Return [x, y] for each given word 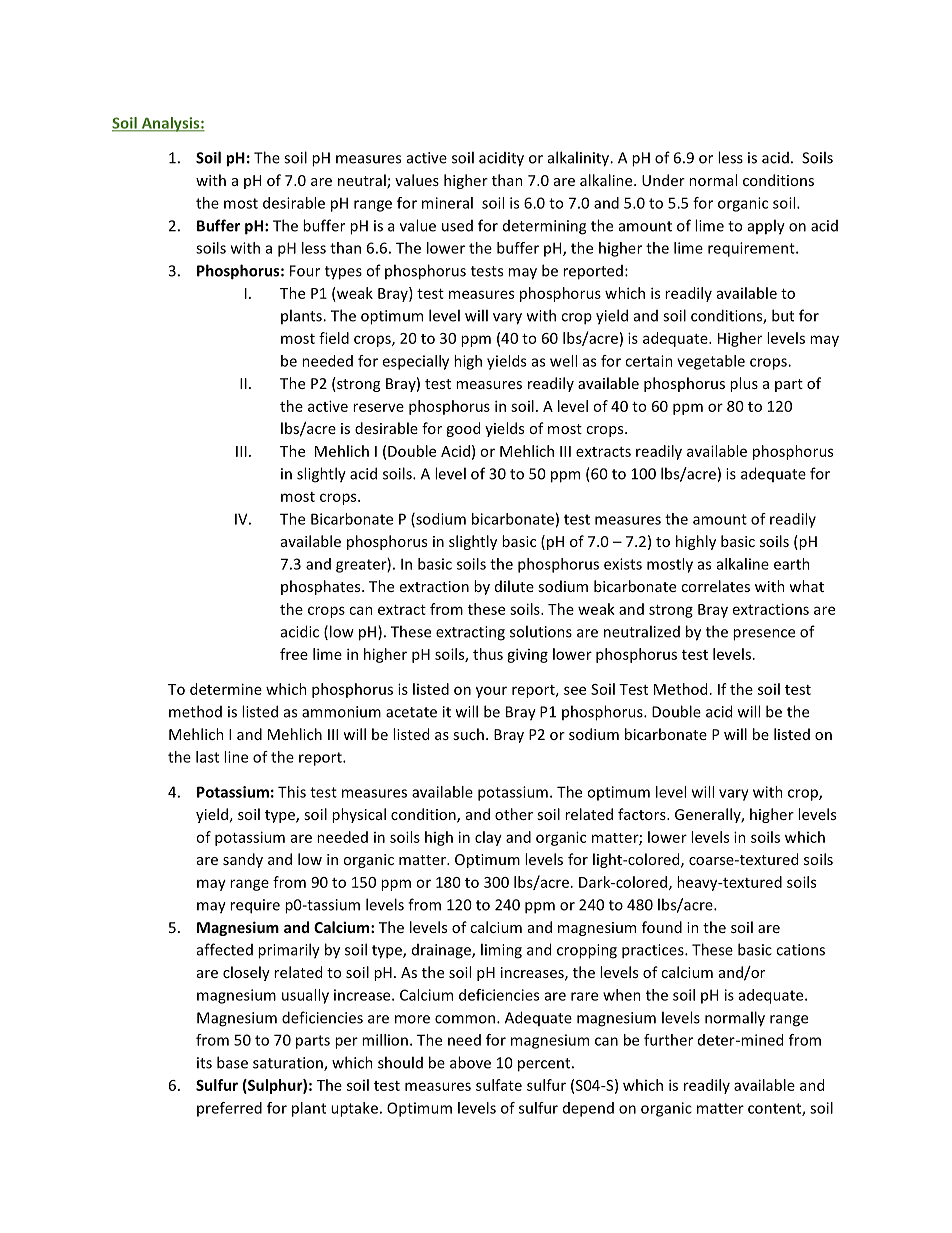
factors [643, 814]
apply [766, 227]
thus [488, 654]
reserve [378, 407]
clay [488, 838]
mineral [447, 203]
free [294, 654]
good [463, 429]
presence [764, 635]
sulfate [499, 1085]
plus [744, 384]
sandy [243, 860]
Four [305, 271]
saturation [289, 1064]
